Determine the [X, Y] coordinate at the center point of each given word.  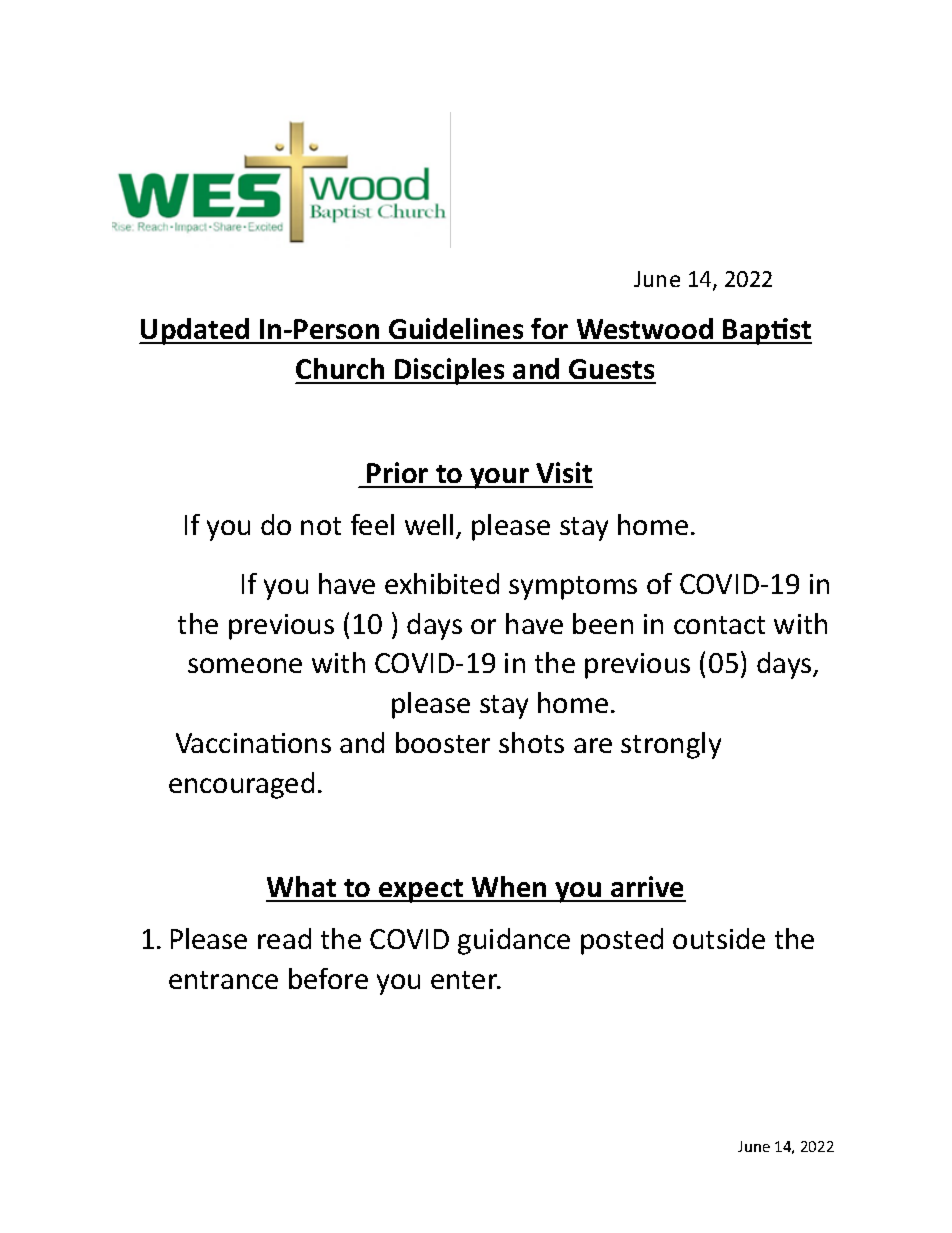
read [284, 938]
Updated [196, 331]
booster [443, 742]
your [499, 478]
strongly [671, 745]
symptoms [573, 588]
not [321, 526]
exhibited [442, 583]
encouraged [241, 785]
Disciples [450, 371]
